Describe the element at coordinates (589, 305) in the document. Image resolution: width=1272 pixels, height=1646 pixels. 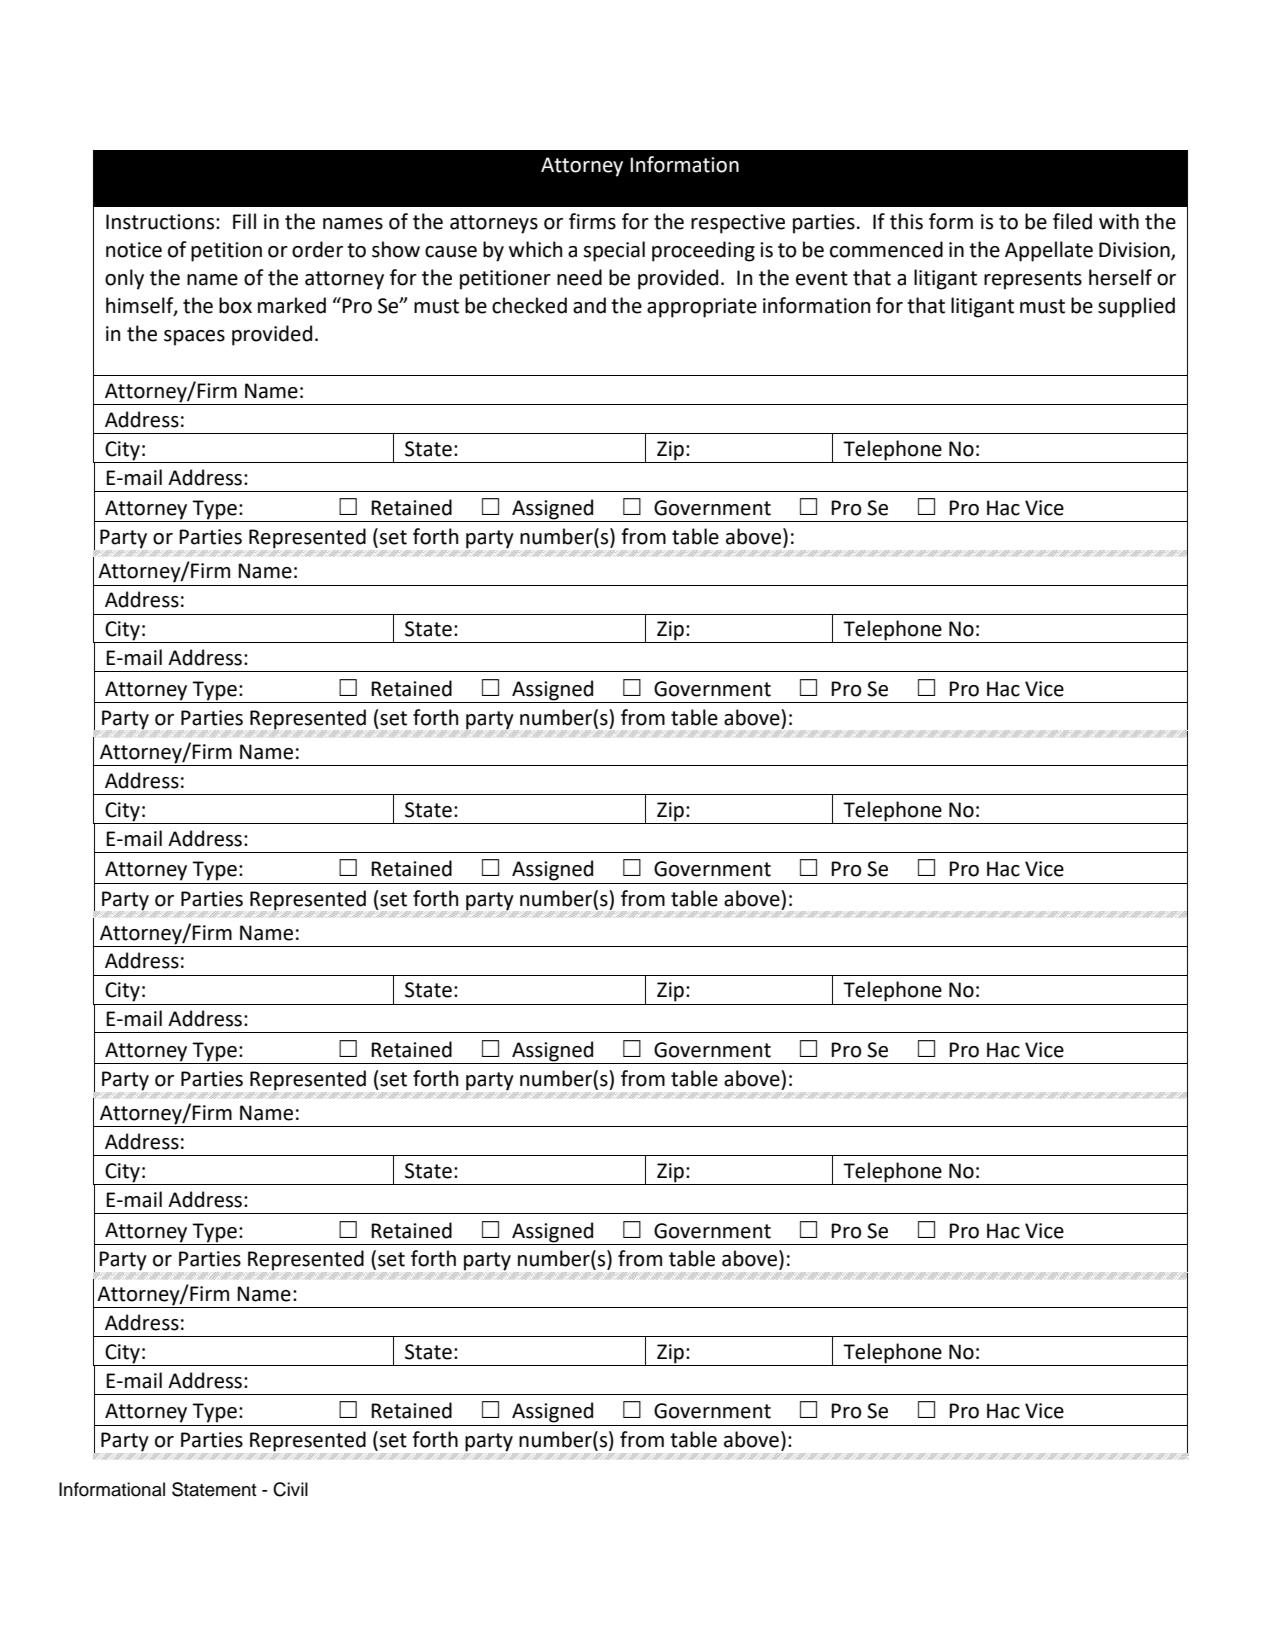
I see `and` at that location.
